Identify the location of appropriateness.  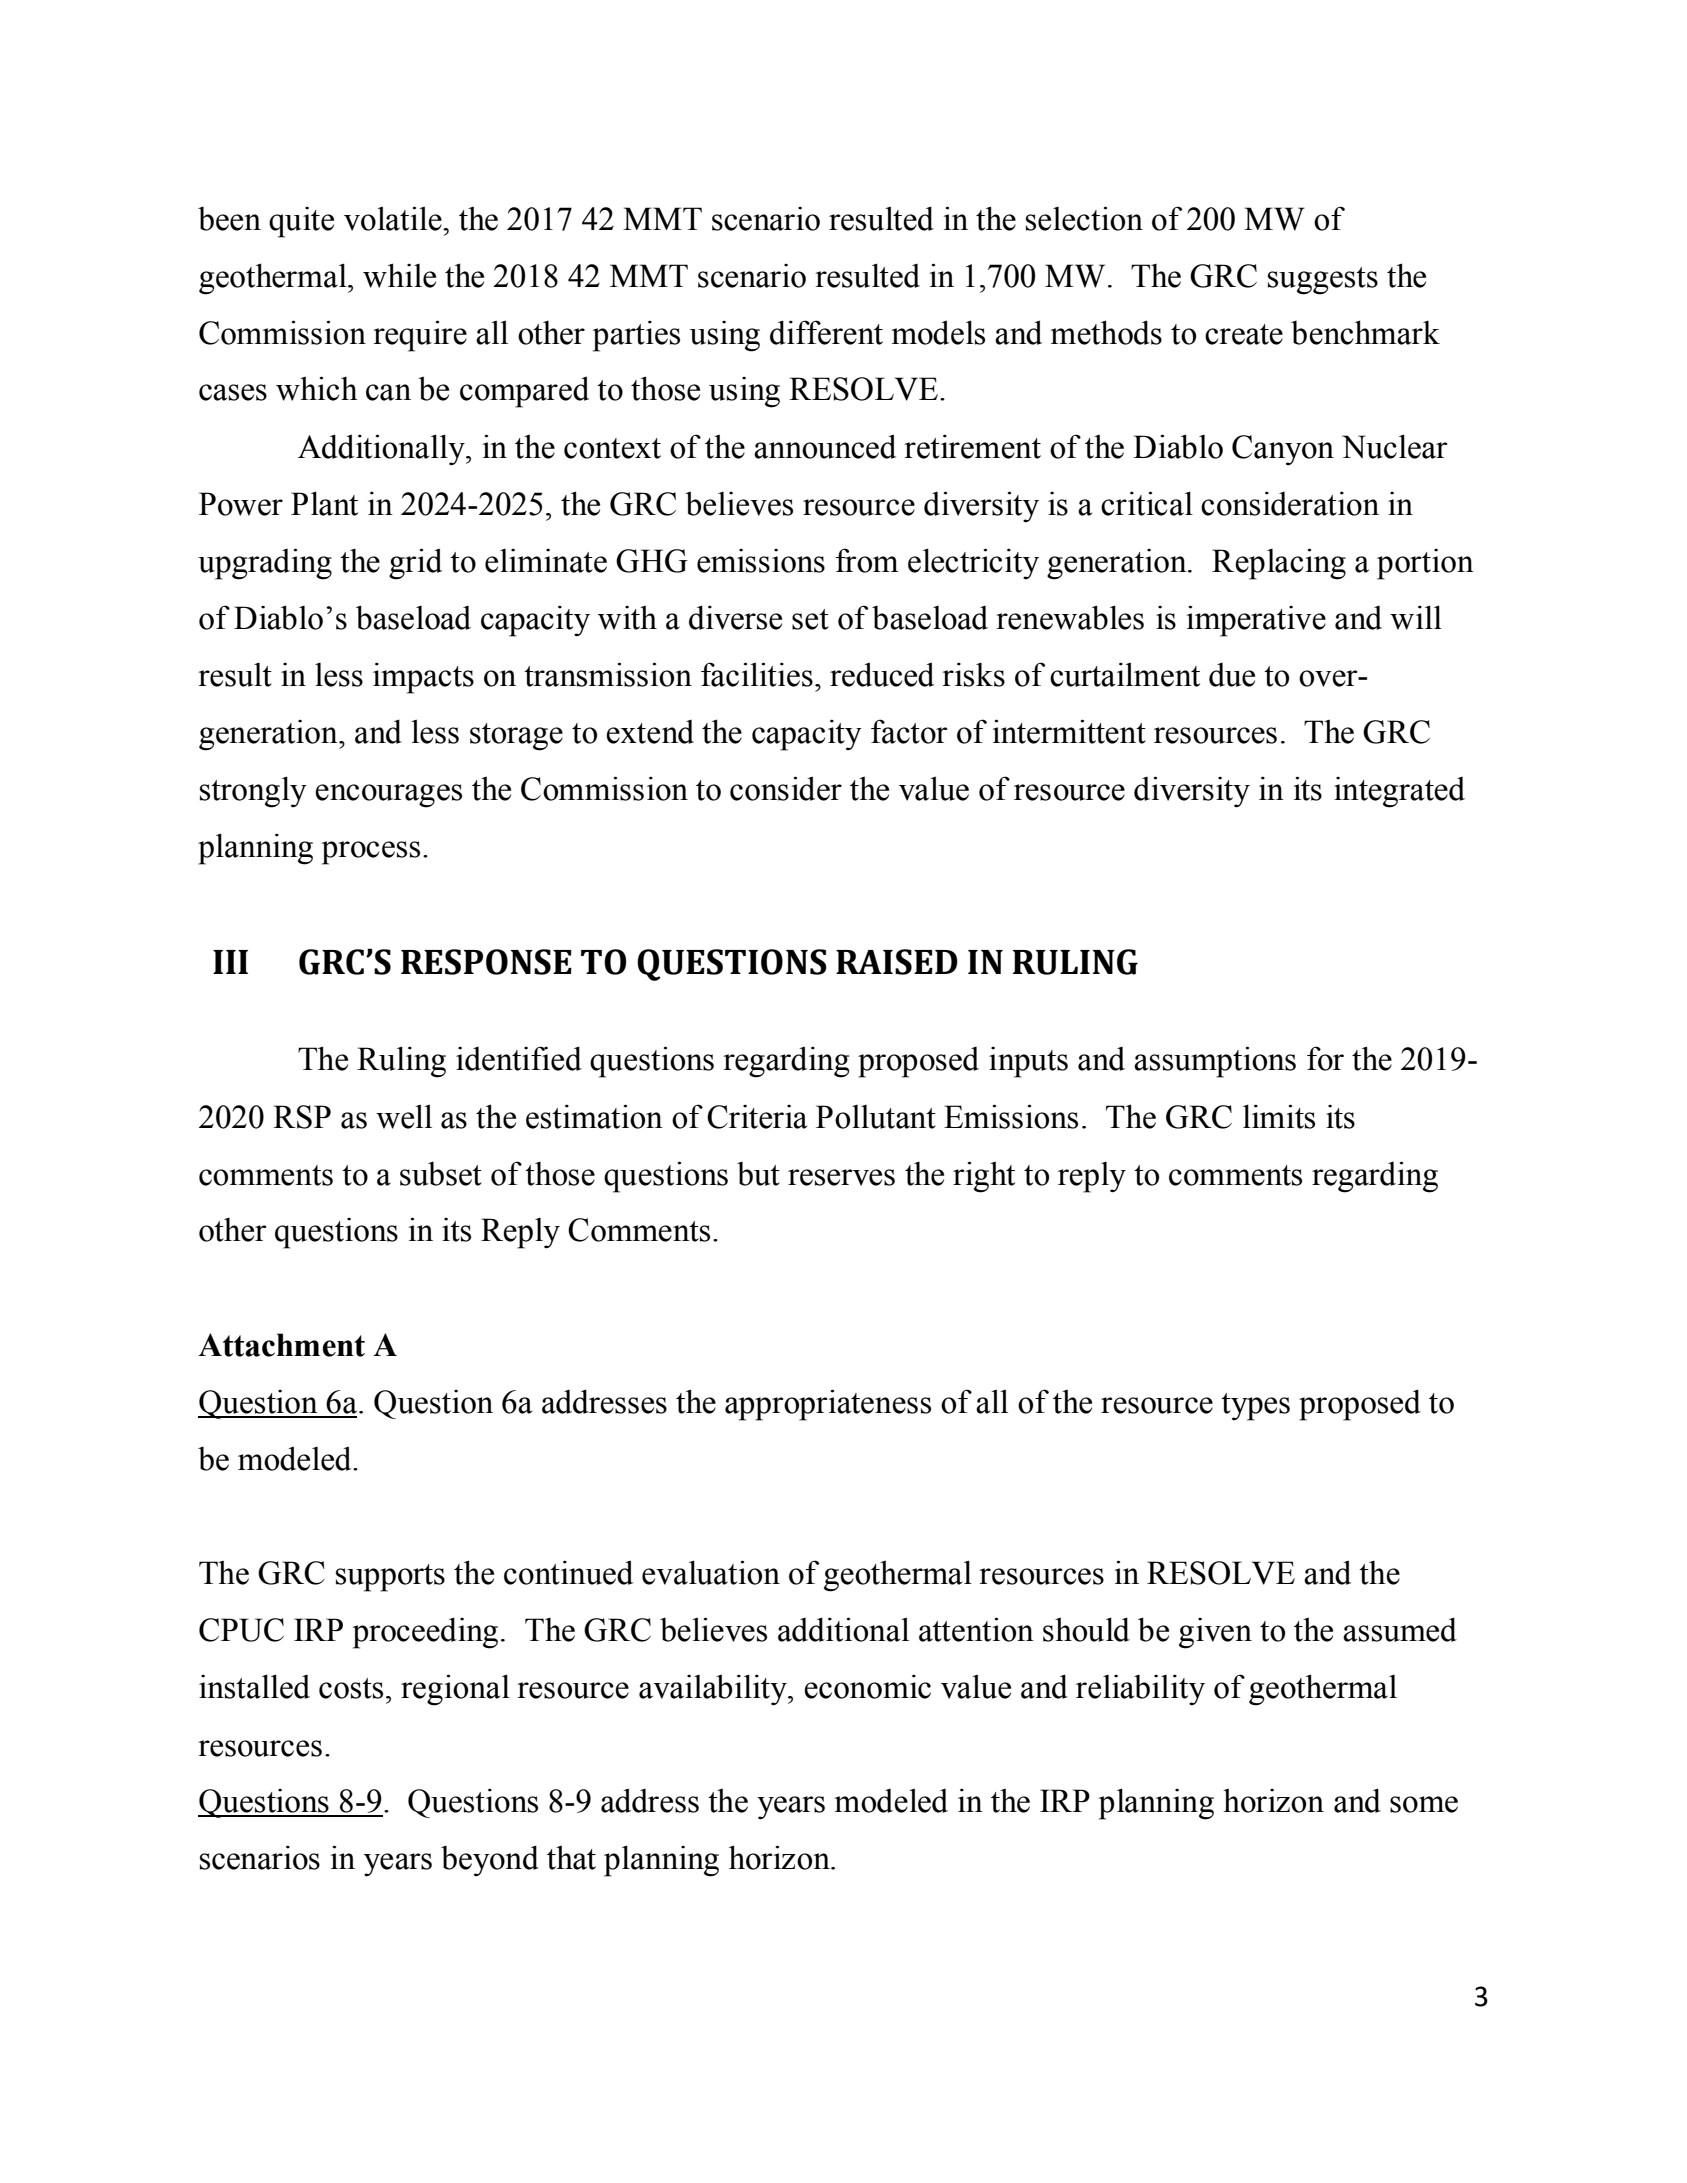
(828, 1405).
